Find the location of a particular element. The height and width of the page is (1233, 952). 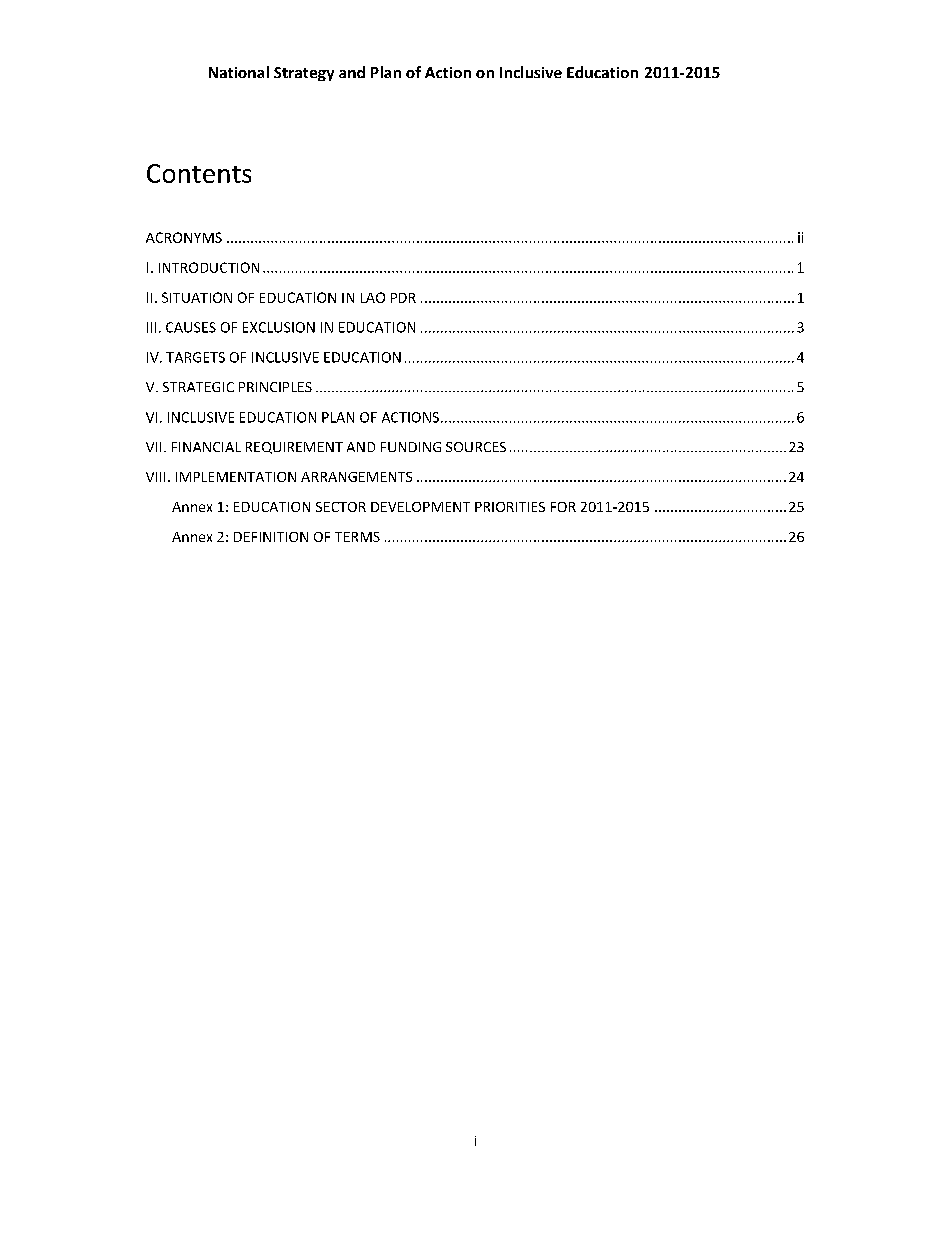

Contents is located at coordinates (199, 173).
